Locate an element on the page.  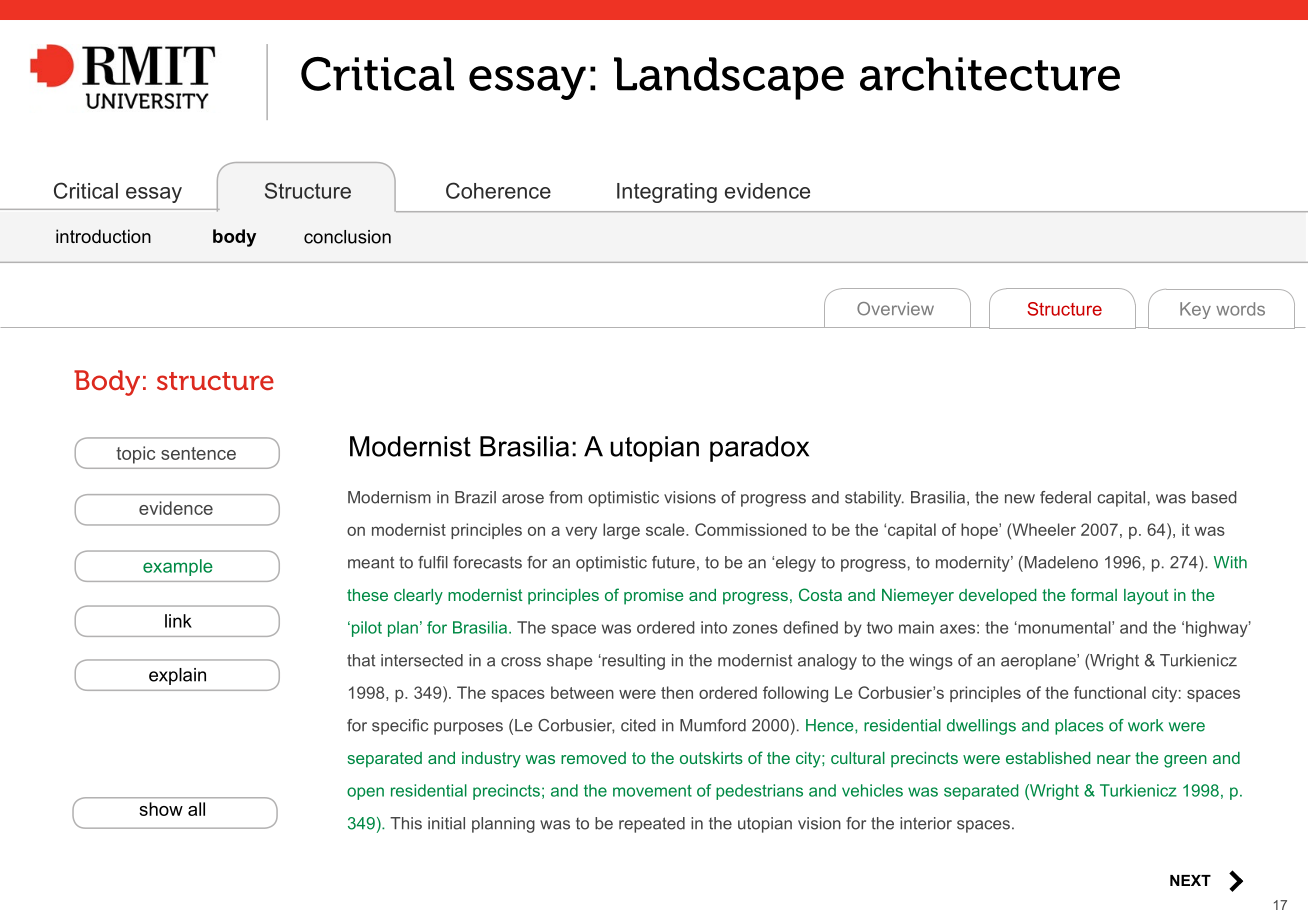
Key is located at coordinates (1195, 310).
